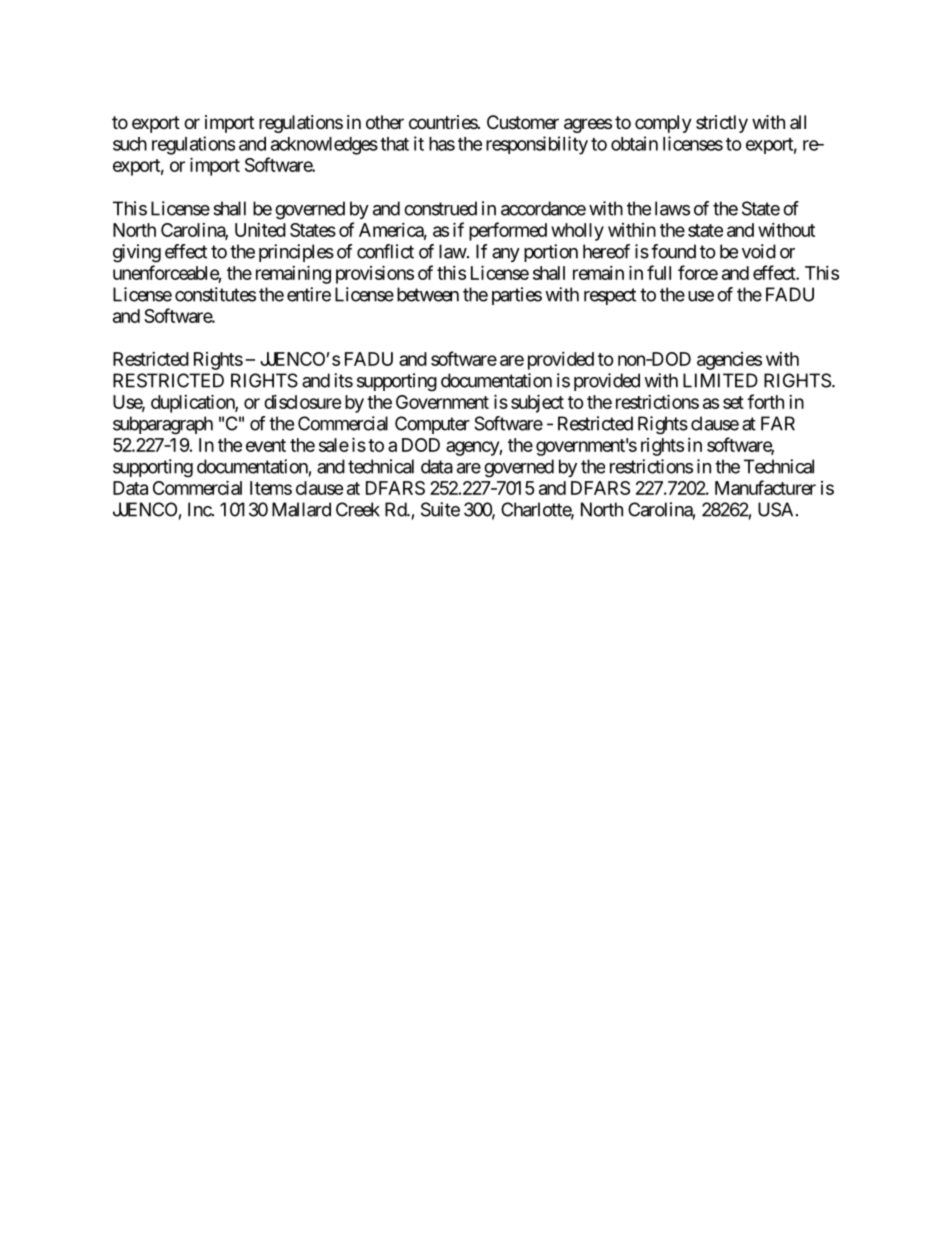 Image resolution: width=952 pixels, height=1233 pixels. I want to click on LIMITED, so click(720, 380).
